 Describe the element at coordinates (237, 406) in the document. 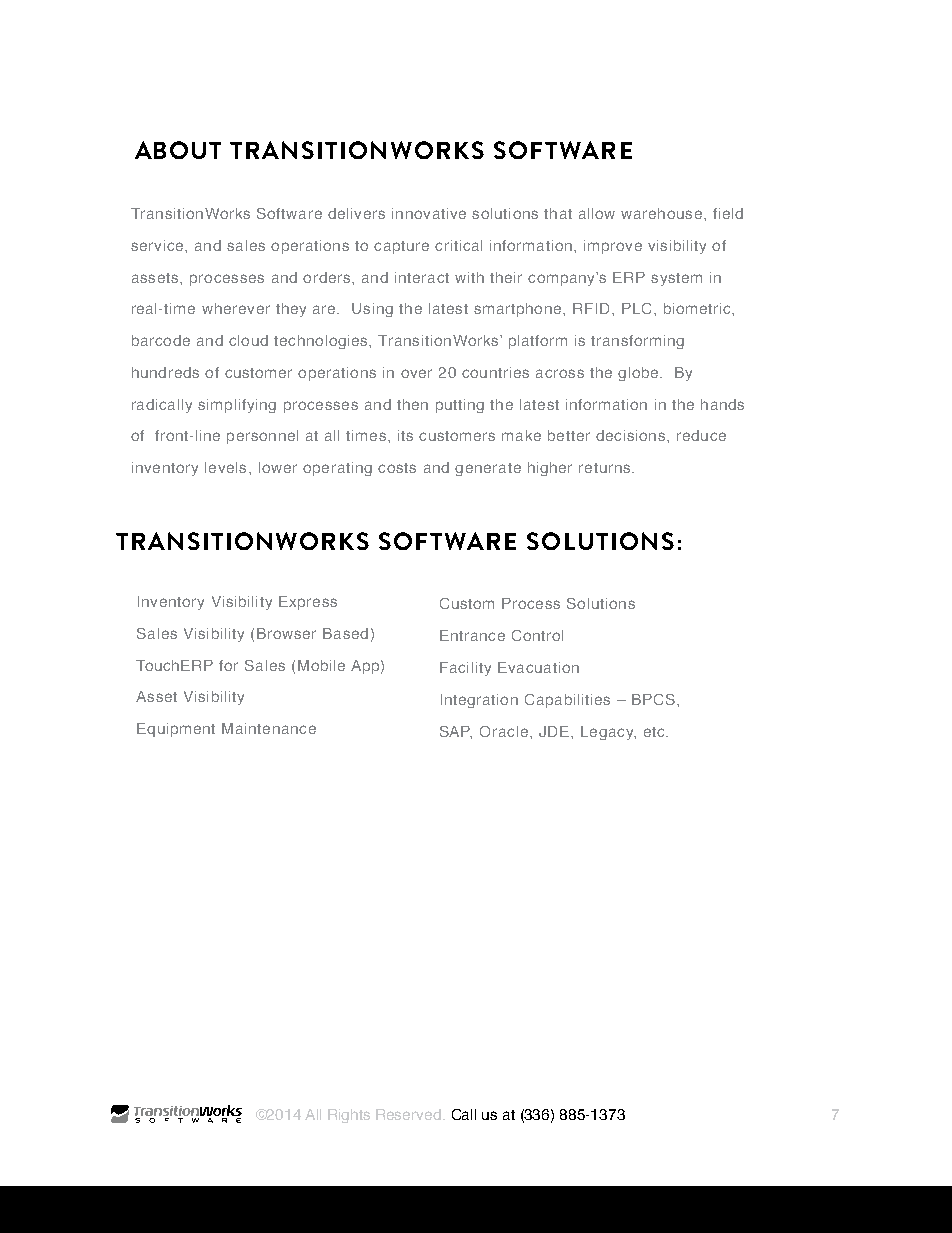

I see `simplifying` at that location.
